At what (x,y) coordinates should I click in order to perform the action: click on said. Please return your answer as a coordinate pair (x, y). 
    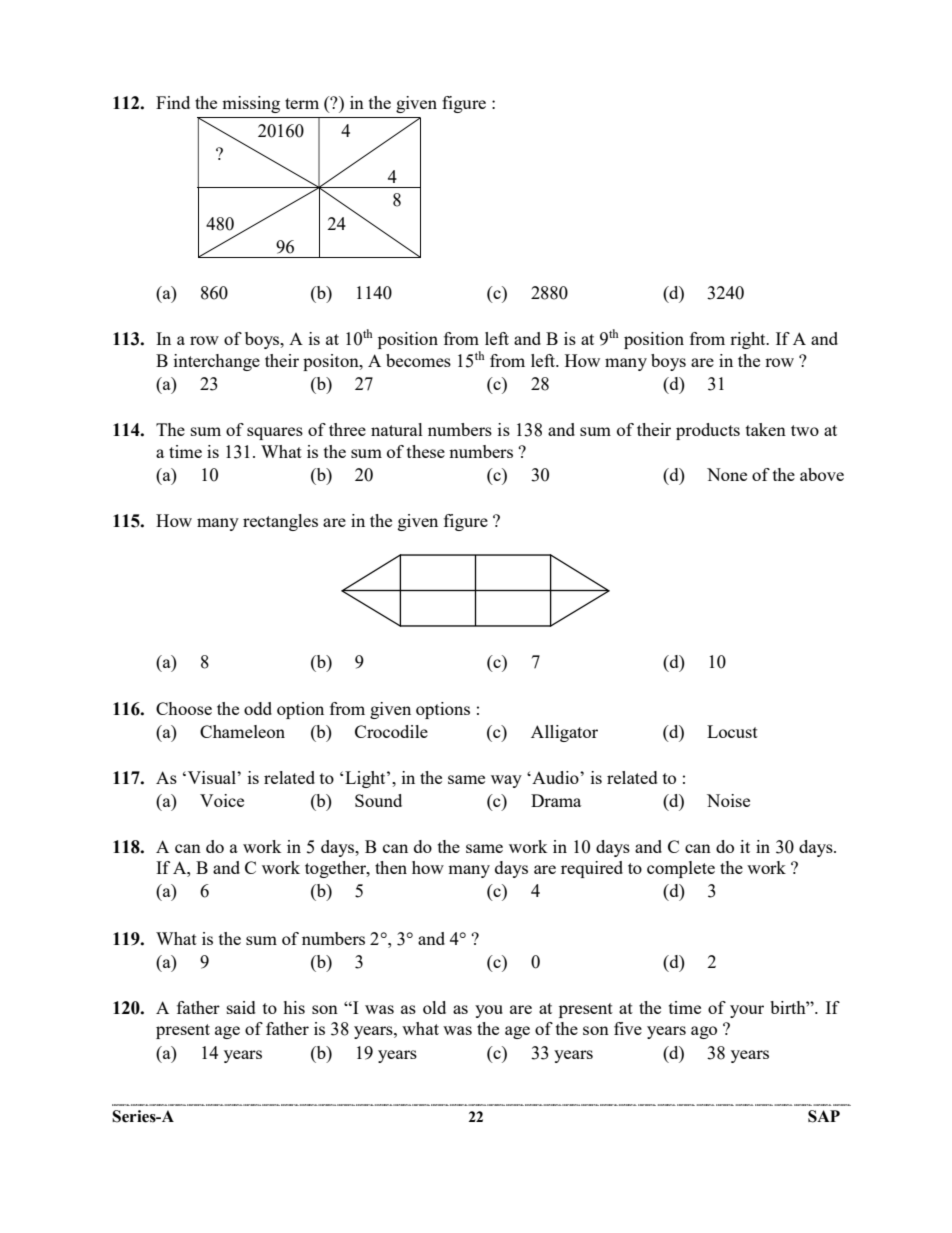
    Looking at the image, I should click on (241, 1007).
